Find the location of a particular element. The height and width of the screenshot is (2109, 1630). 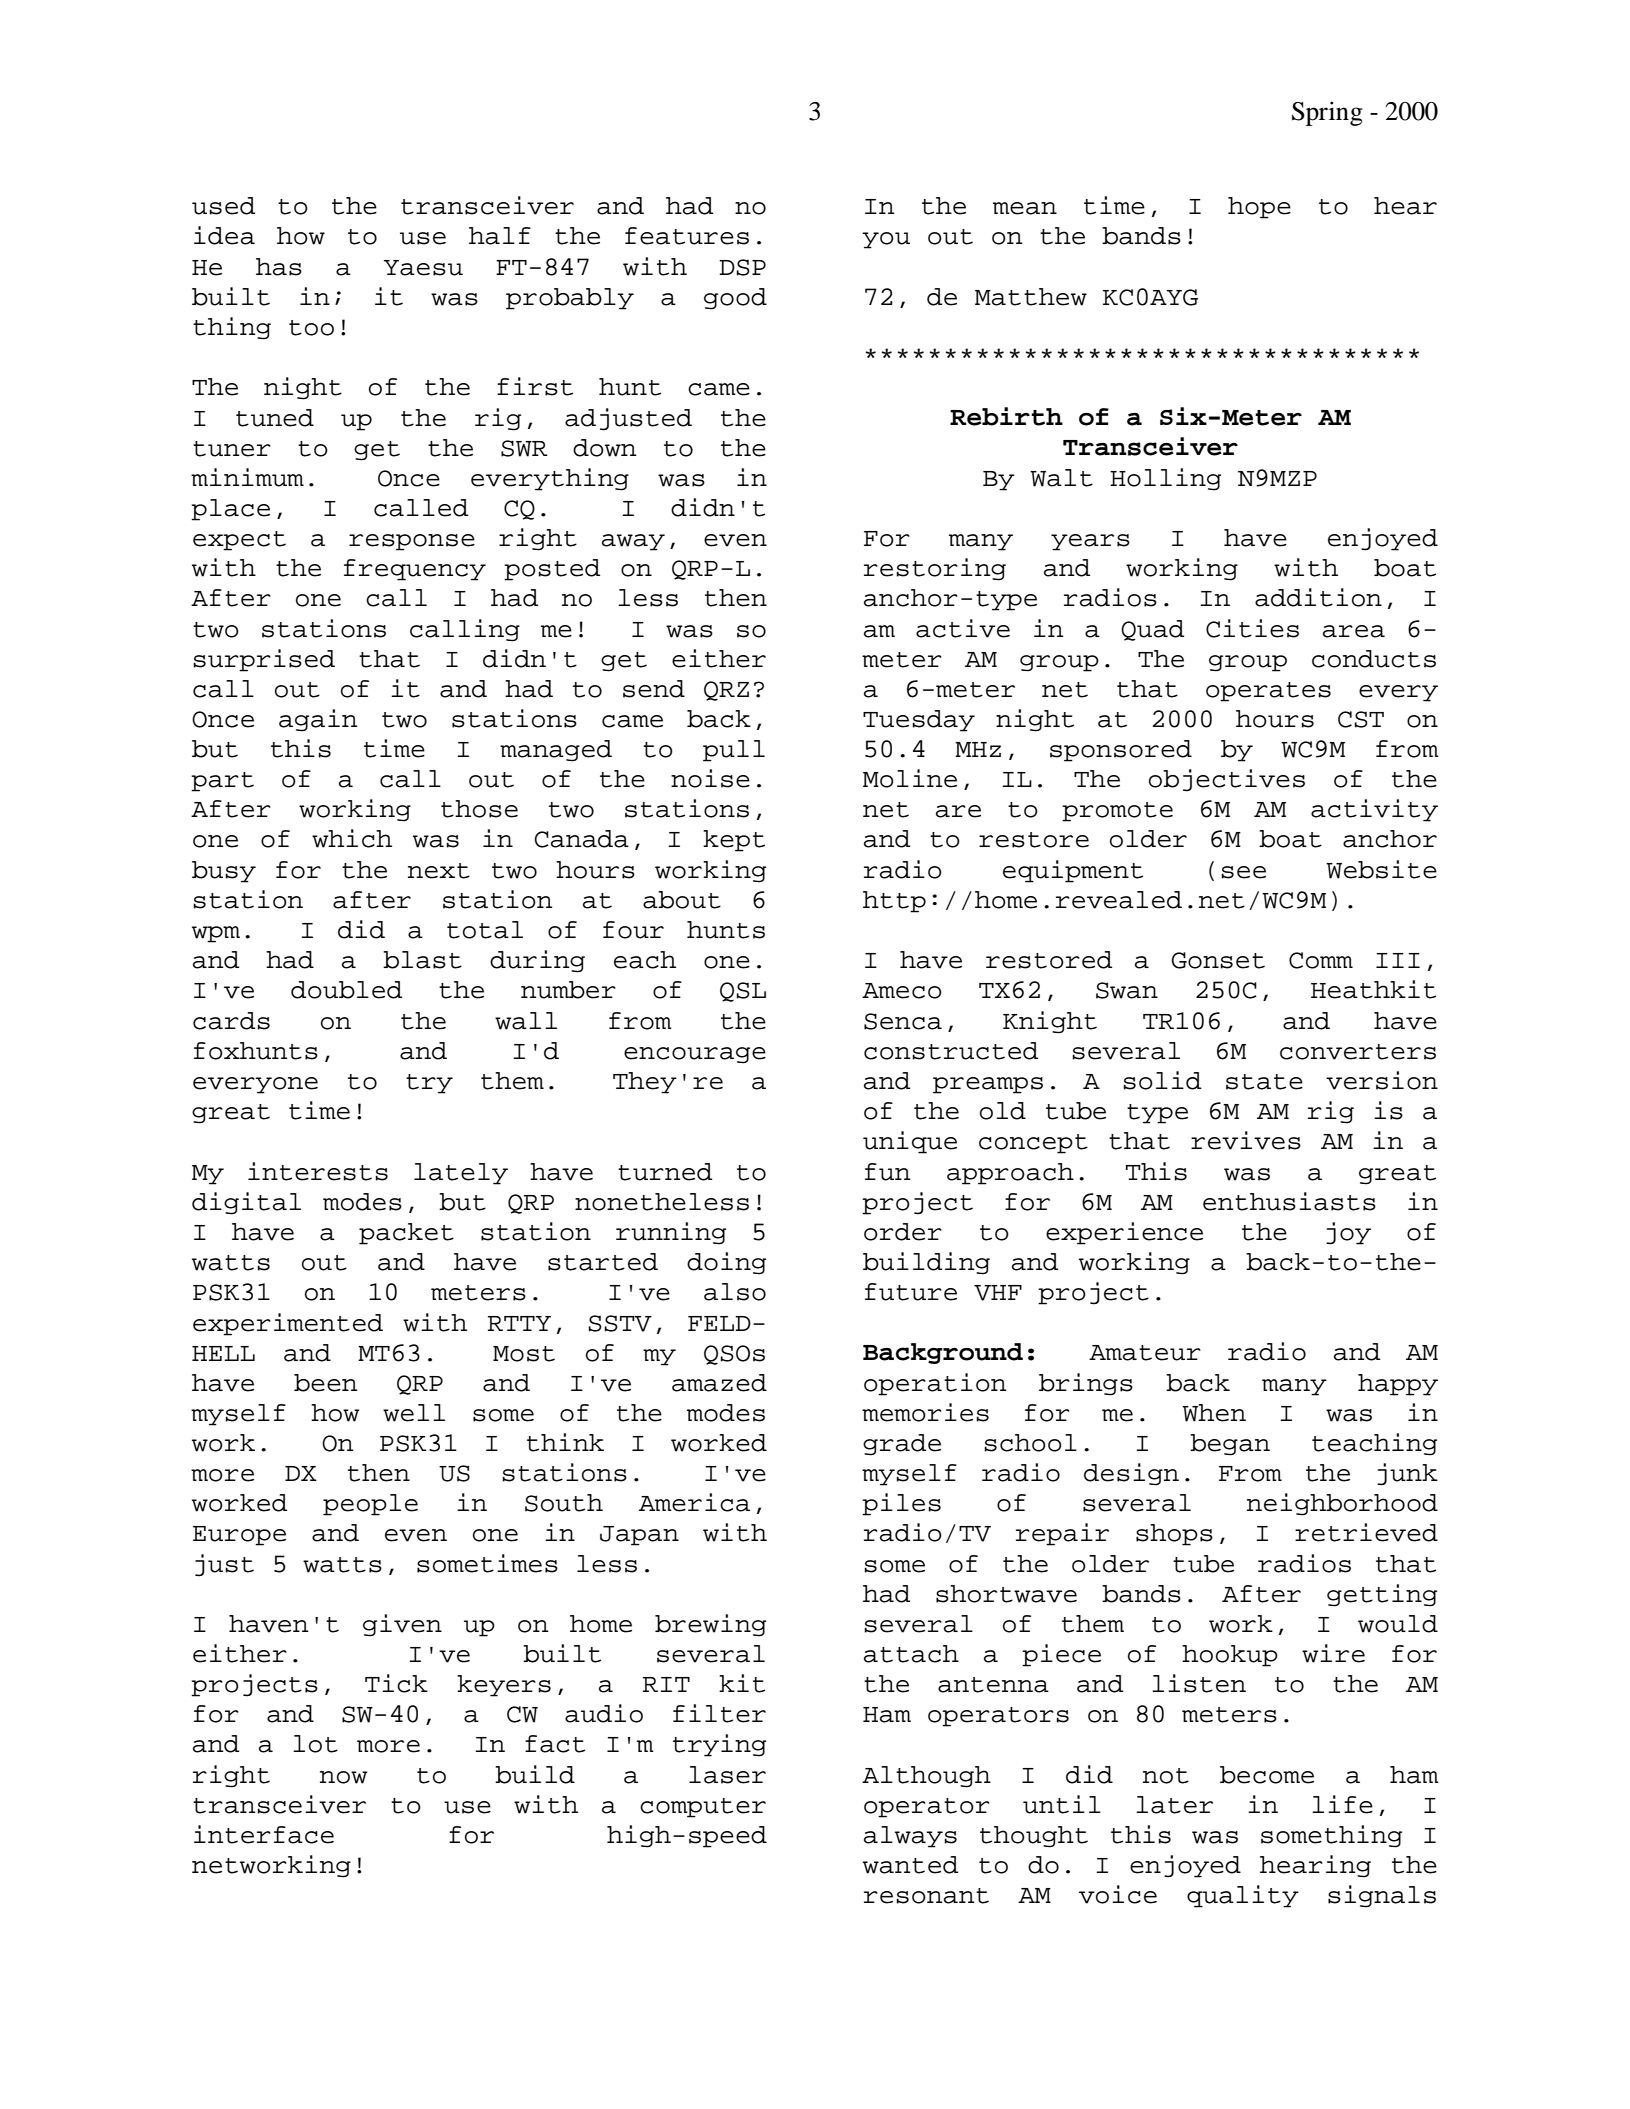

you is located at coordinates (886, 240).
